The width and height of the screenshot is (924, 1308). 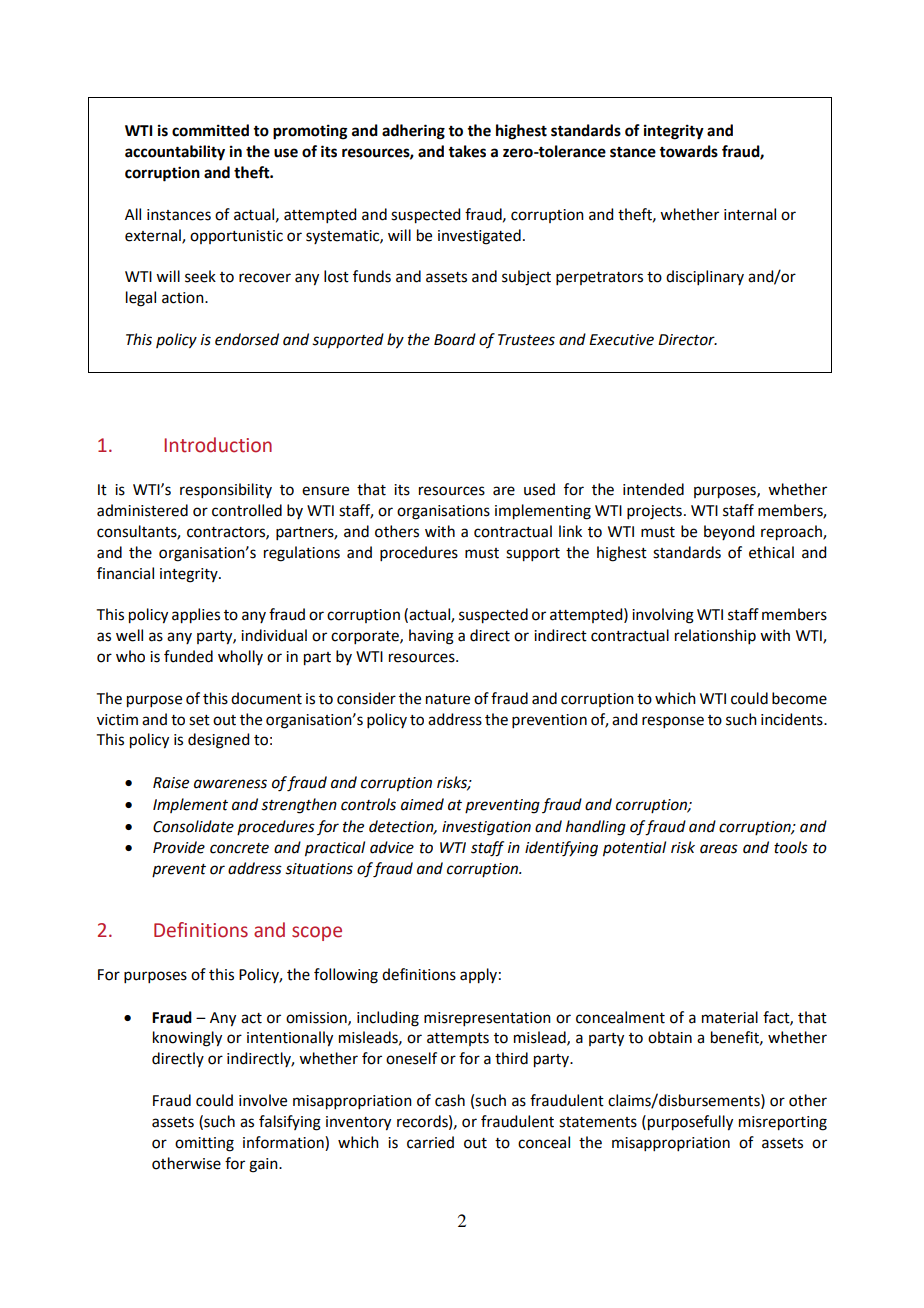 What do you see at coordinates (715, 636) in the screenshot?
I see `relationship` at bounding box center [715, 636].
